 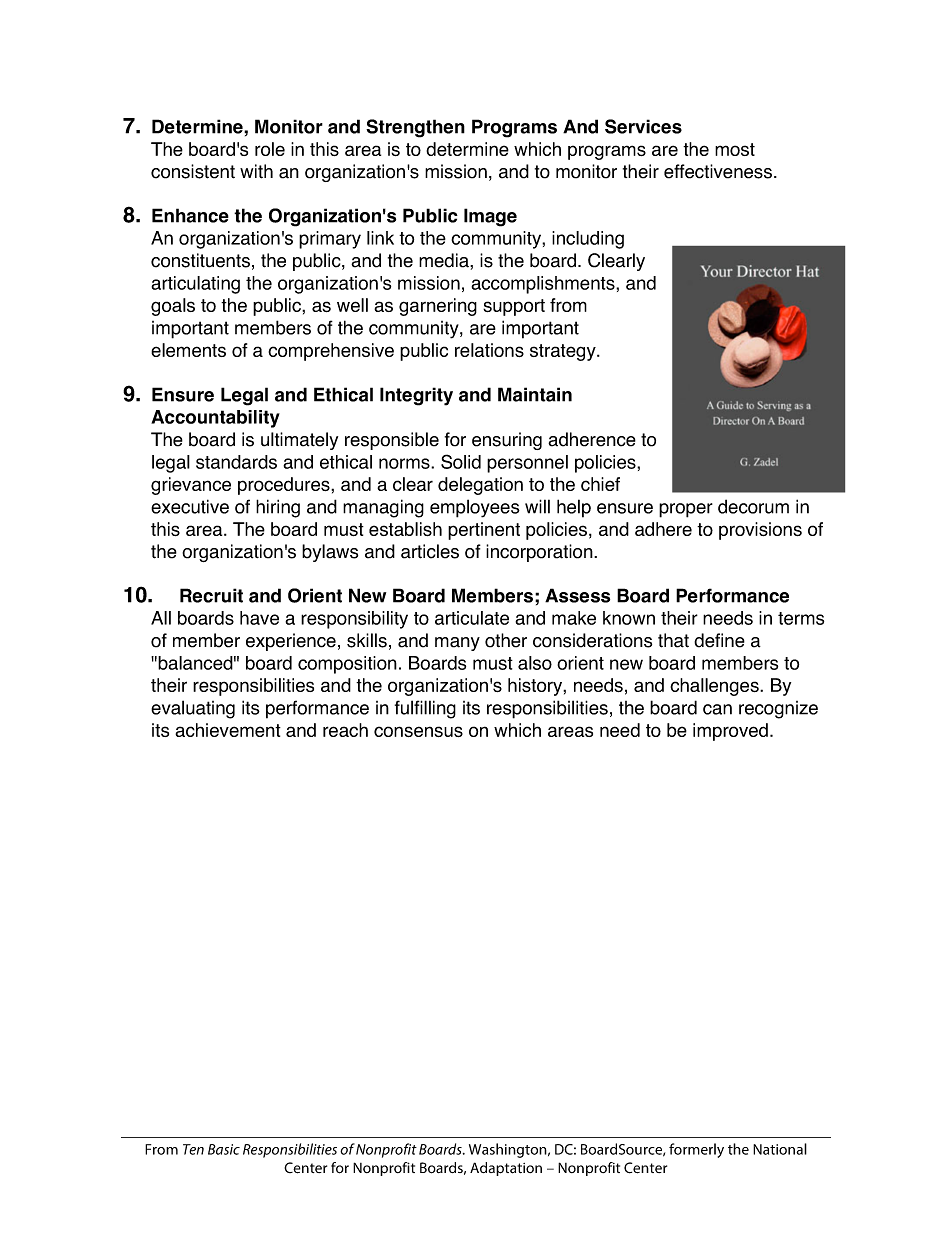 What do you see at coordinates (224, 1149) in the document?
I see `Basic` at bounding box center [224, 1149].
